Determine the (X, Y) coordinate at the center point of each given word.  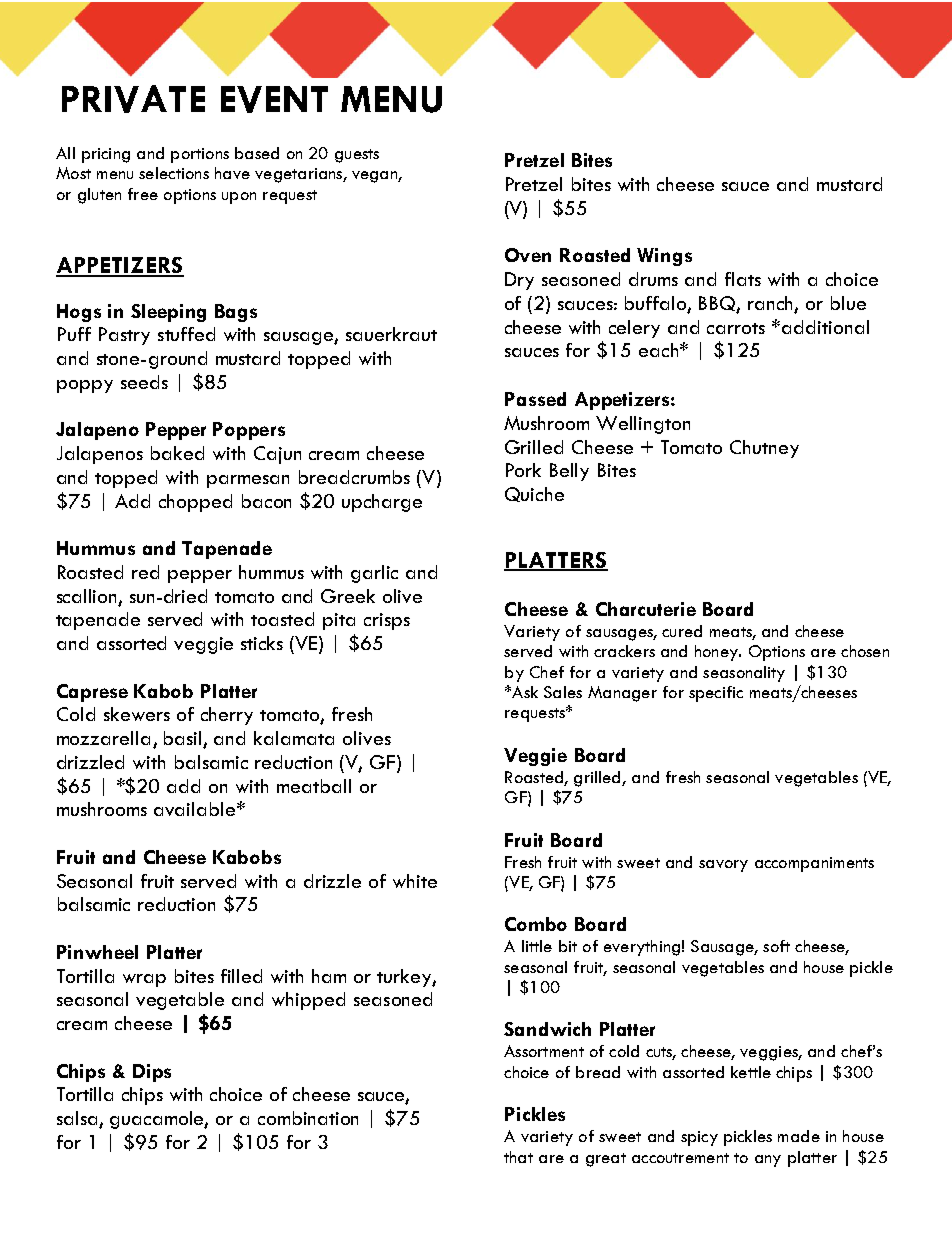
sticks (262, 643)
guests (357, 156)
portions (200, 155)
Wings (664, 257)
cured (682, 631)
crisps (387, 621)
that (518, 1157)
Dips (152, 1073)
